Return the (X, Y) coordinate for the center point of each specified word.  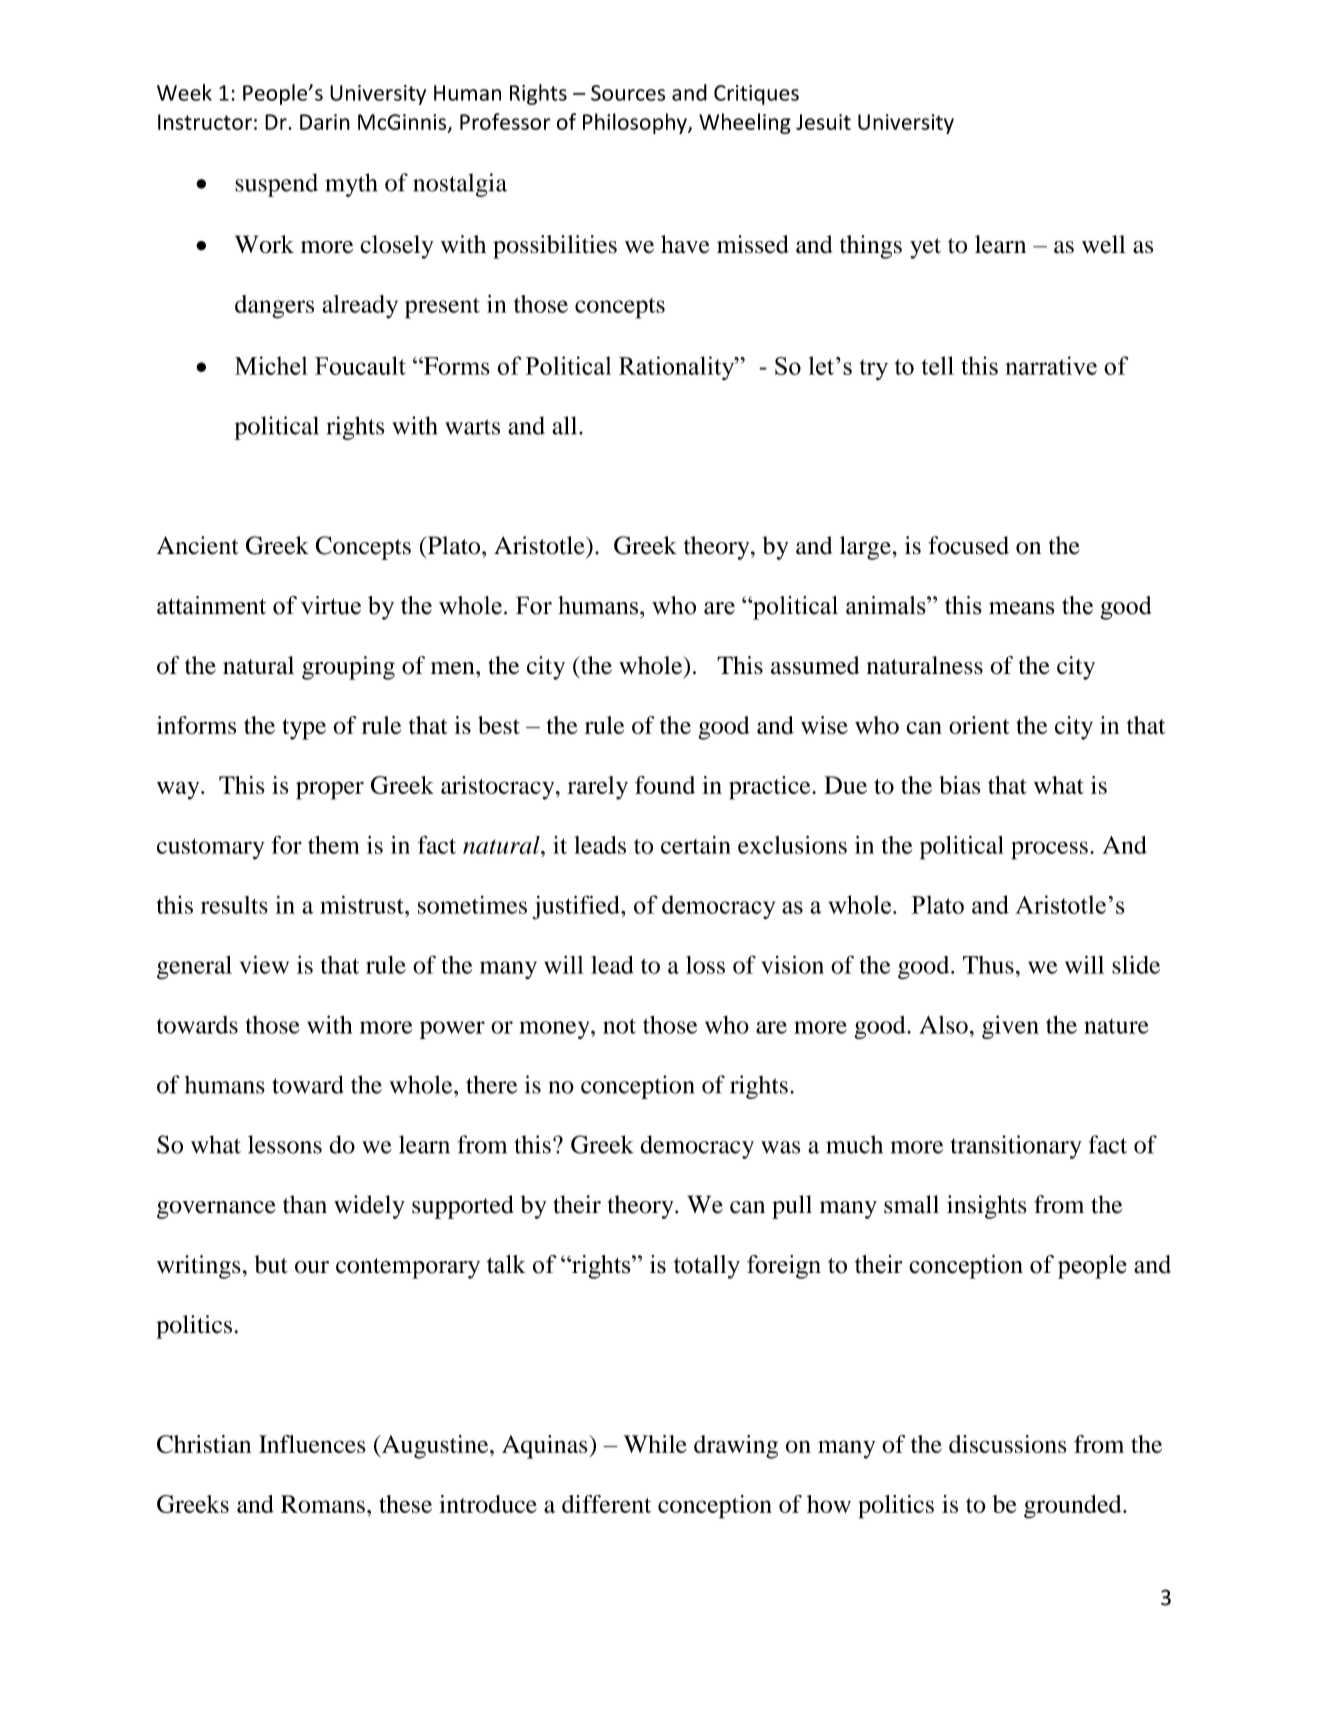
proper (330, 790)
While (655, 1444)
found (665, 785)
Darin (325, 122)
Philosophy (636, 123)
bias (960, 785)
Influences (312, 1444)
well (1104, 244)
